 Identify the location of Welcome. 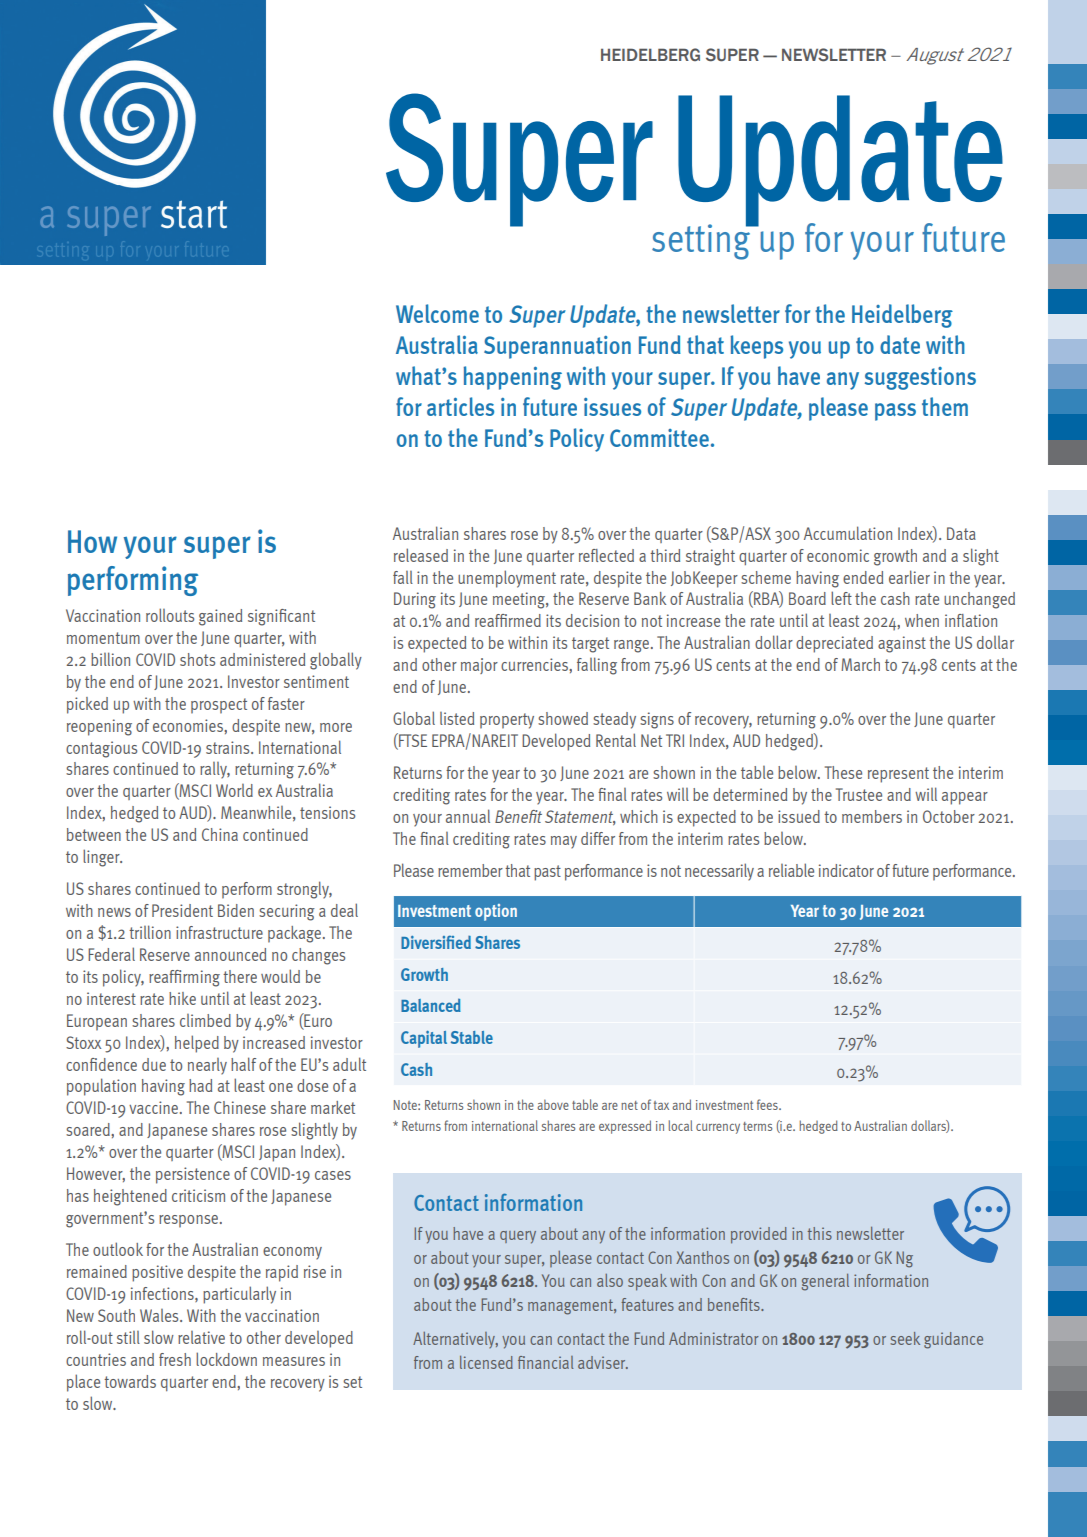
(437, 313).
